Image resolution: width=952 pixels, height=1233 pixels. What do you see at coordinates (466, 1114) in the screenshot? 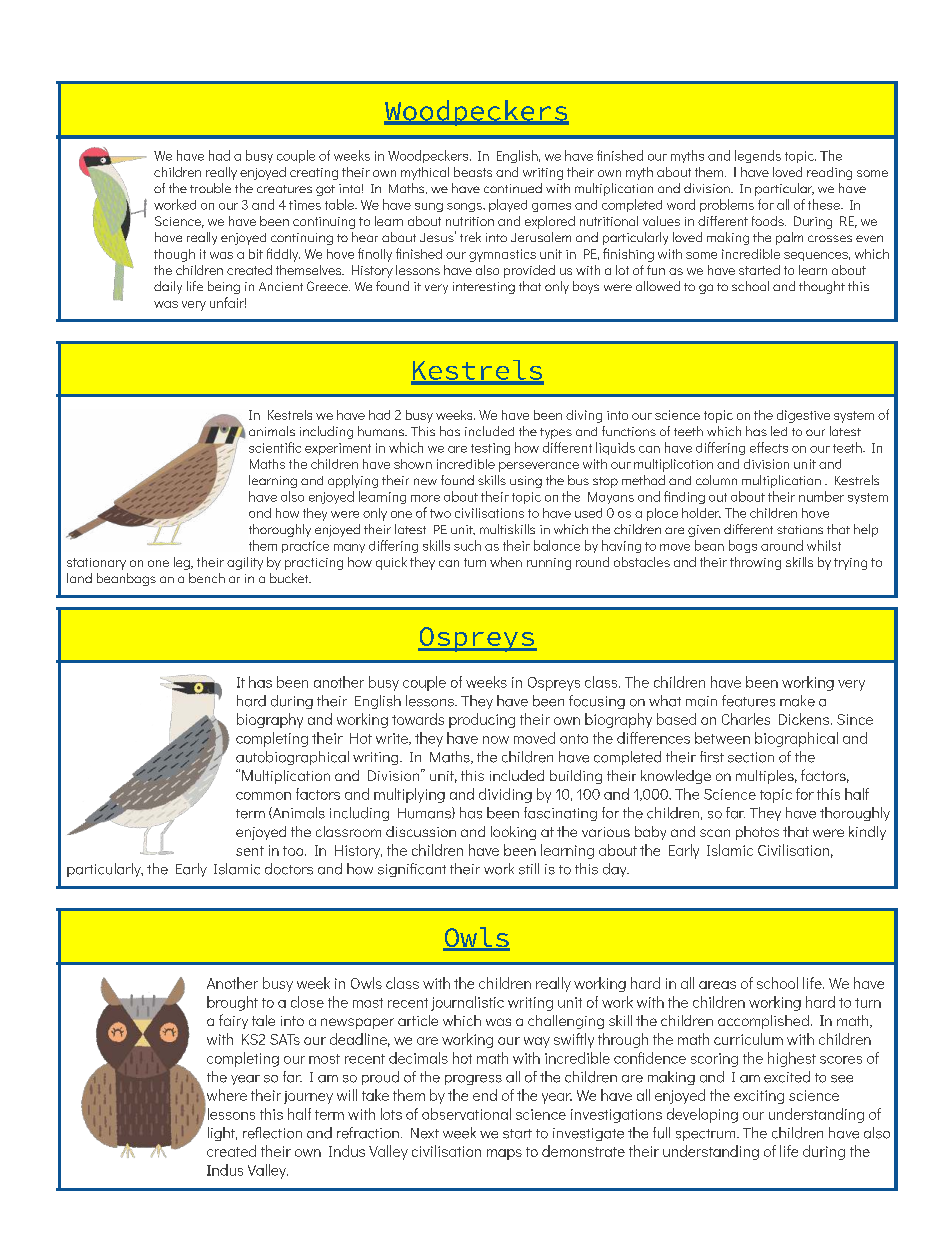
I see `observational` at bounding box center [466, 1114].
